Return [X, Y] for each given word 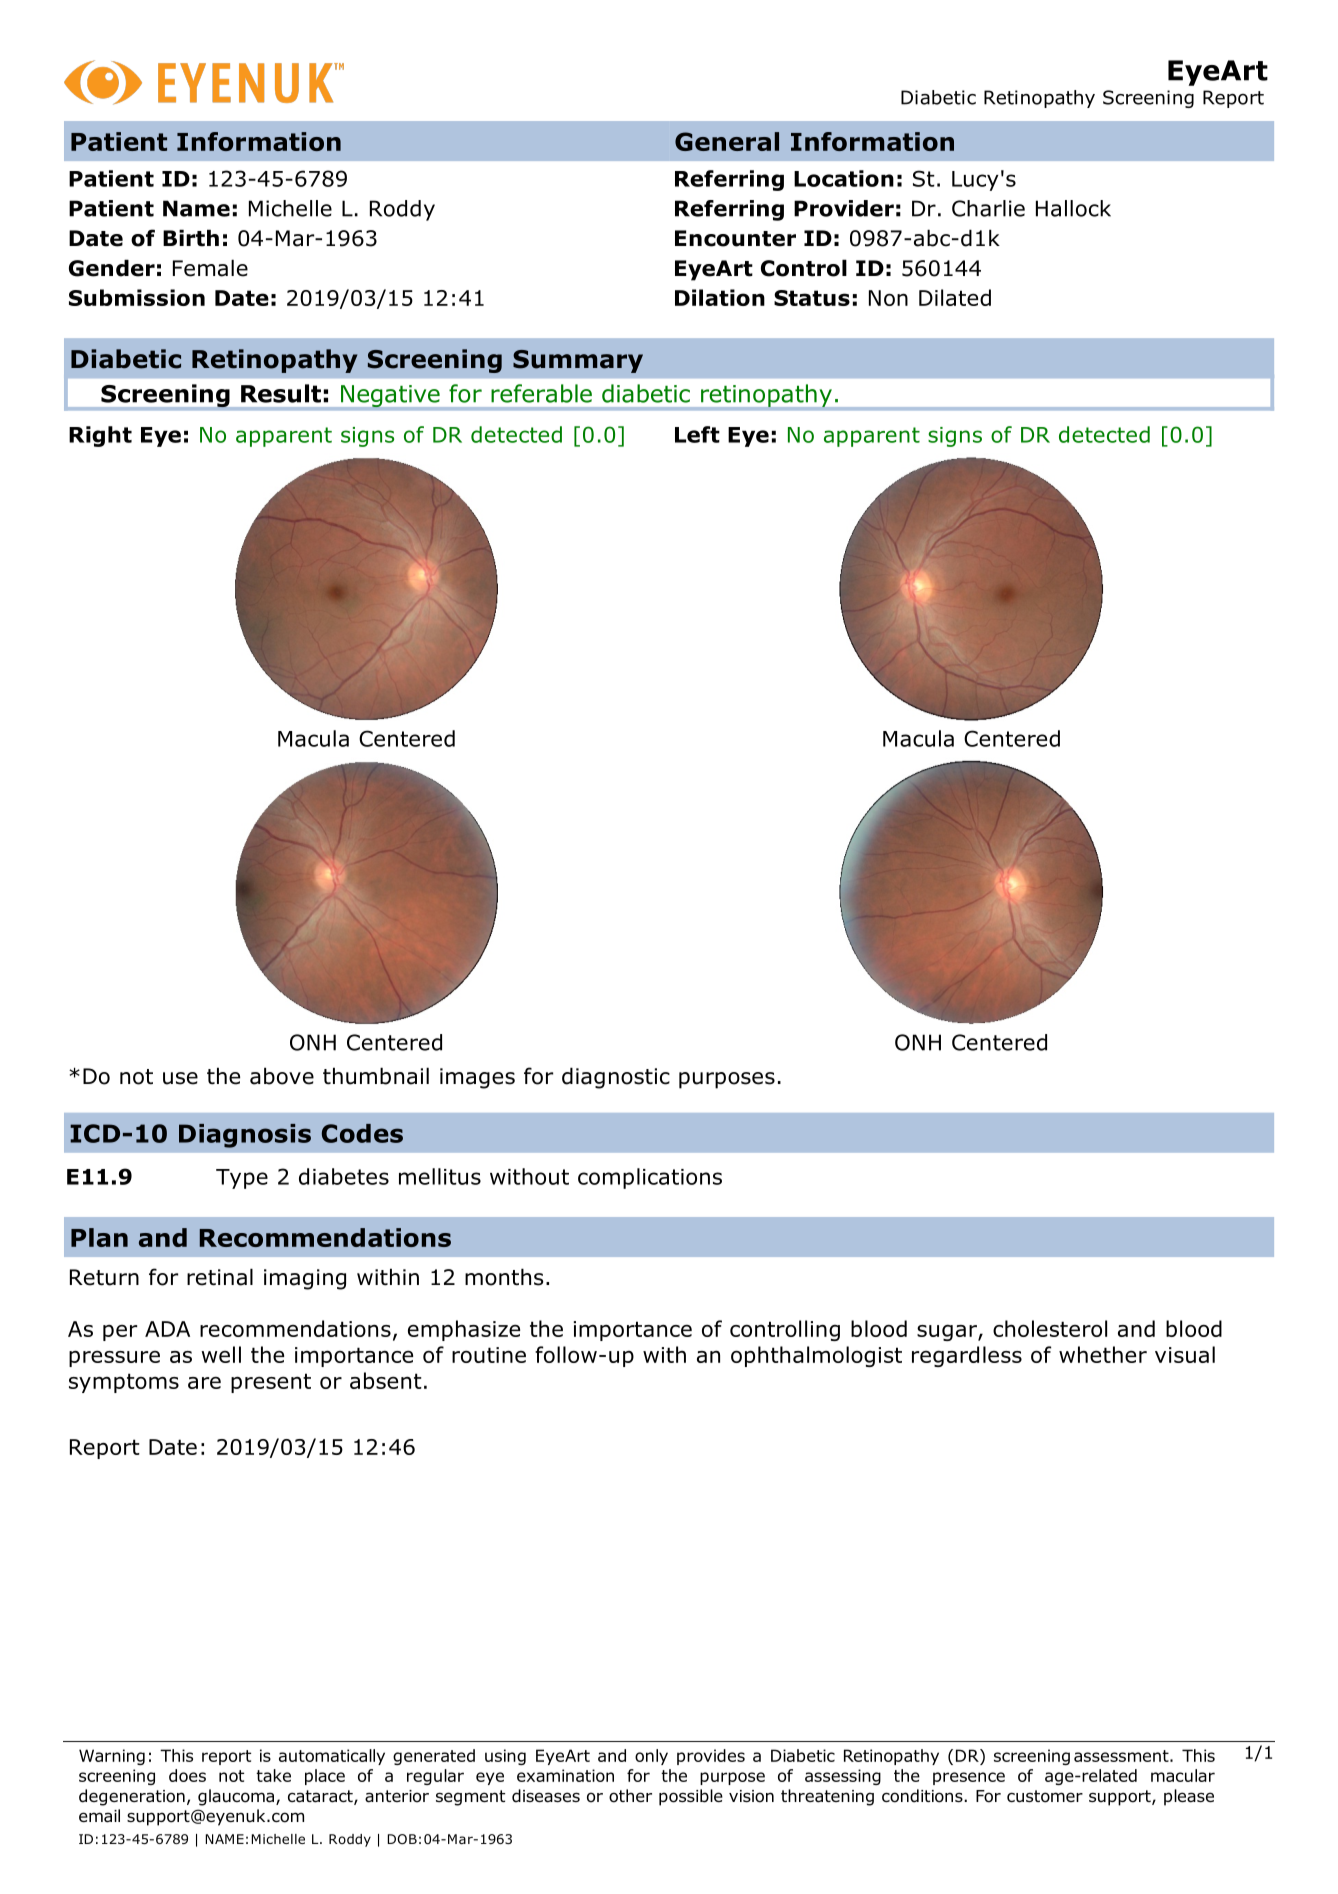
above [282, 1076]
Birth [191, 238]
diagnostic [616, 1078]
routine [489, 1355]
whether [1103, 1354]
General [727, 141]
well [221, 1354]
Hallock [1073, 208]
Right [100, 436]
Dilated [955, 297]
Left [697, 434]
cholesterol [1050, 1328]
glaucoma [236, 1797]
